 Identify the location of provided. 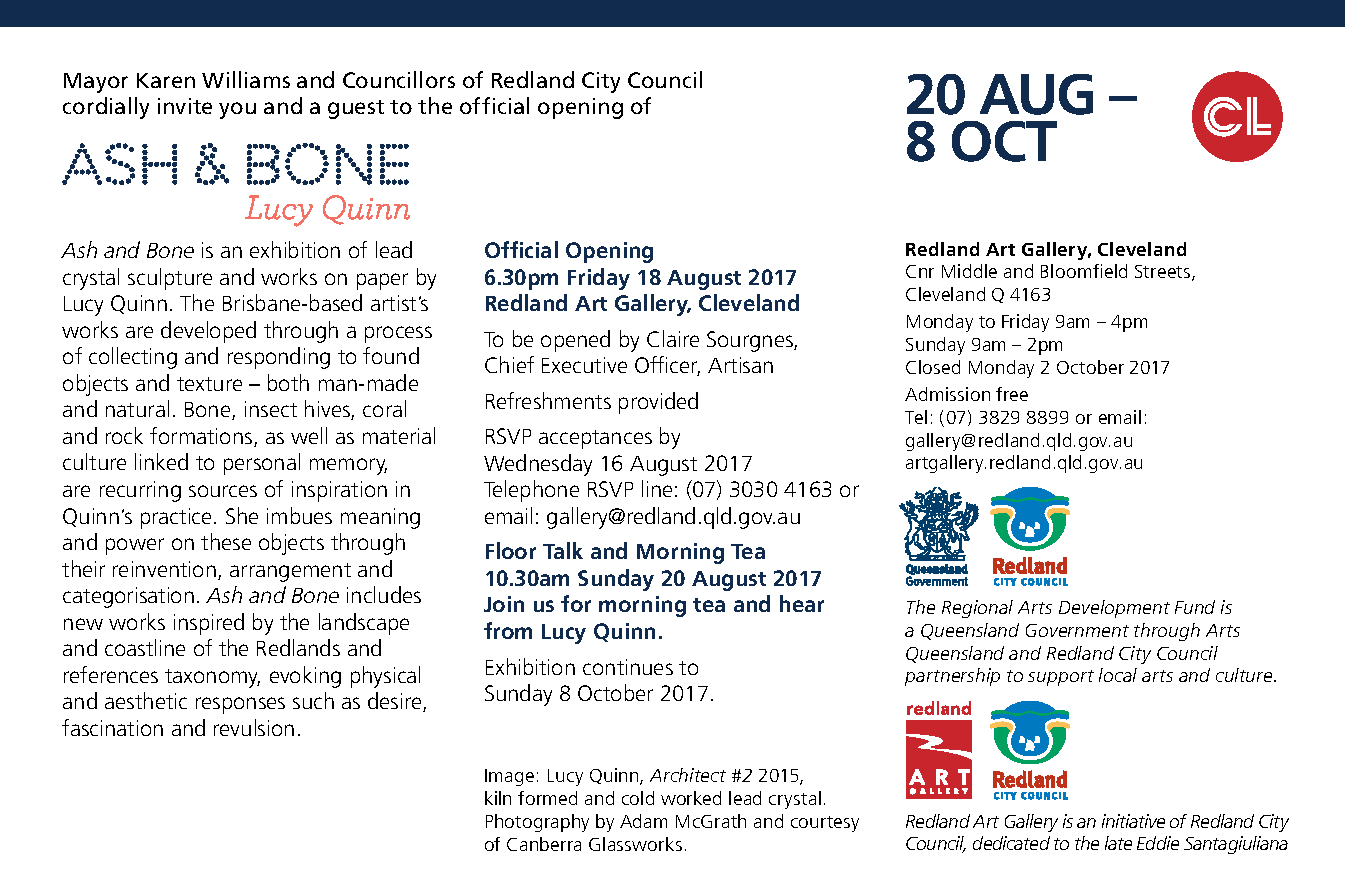
(658, 403).
